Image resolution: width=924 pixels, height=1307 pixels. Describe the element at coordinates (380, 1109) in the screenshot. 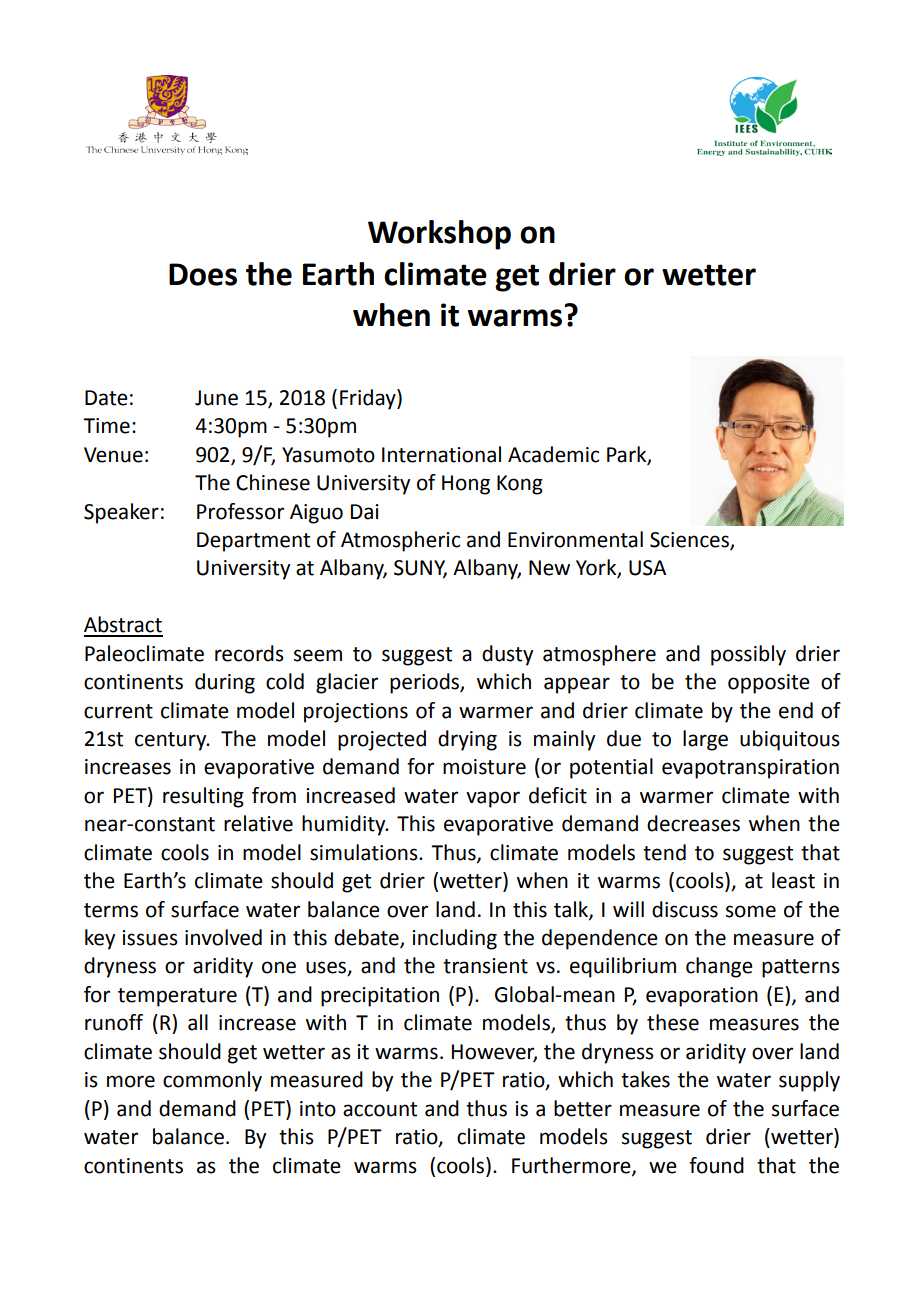

I see `account` at that location.
